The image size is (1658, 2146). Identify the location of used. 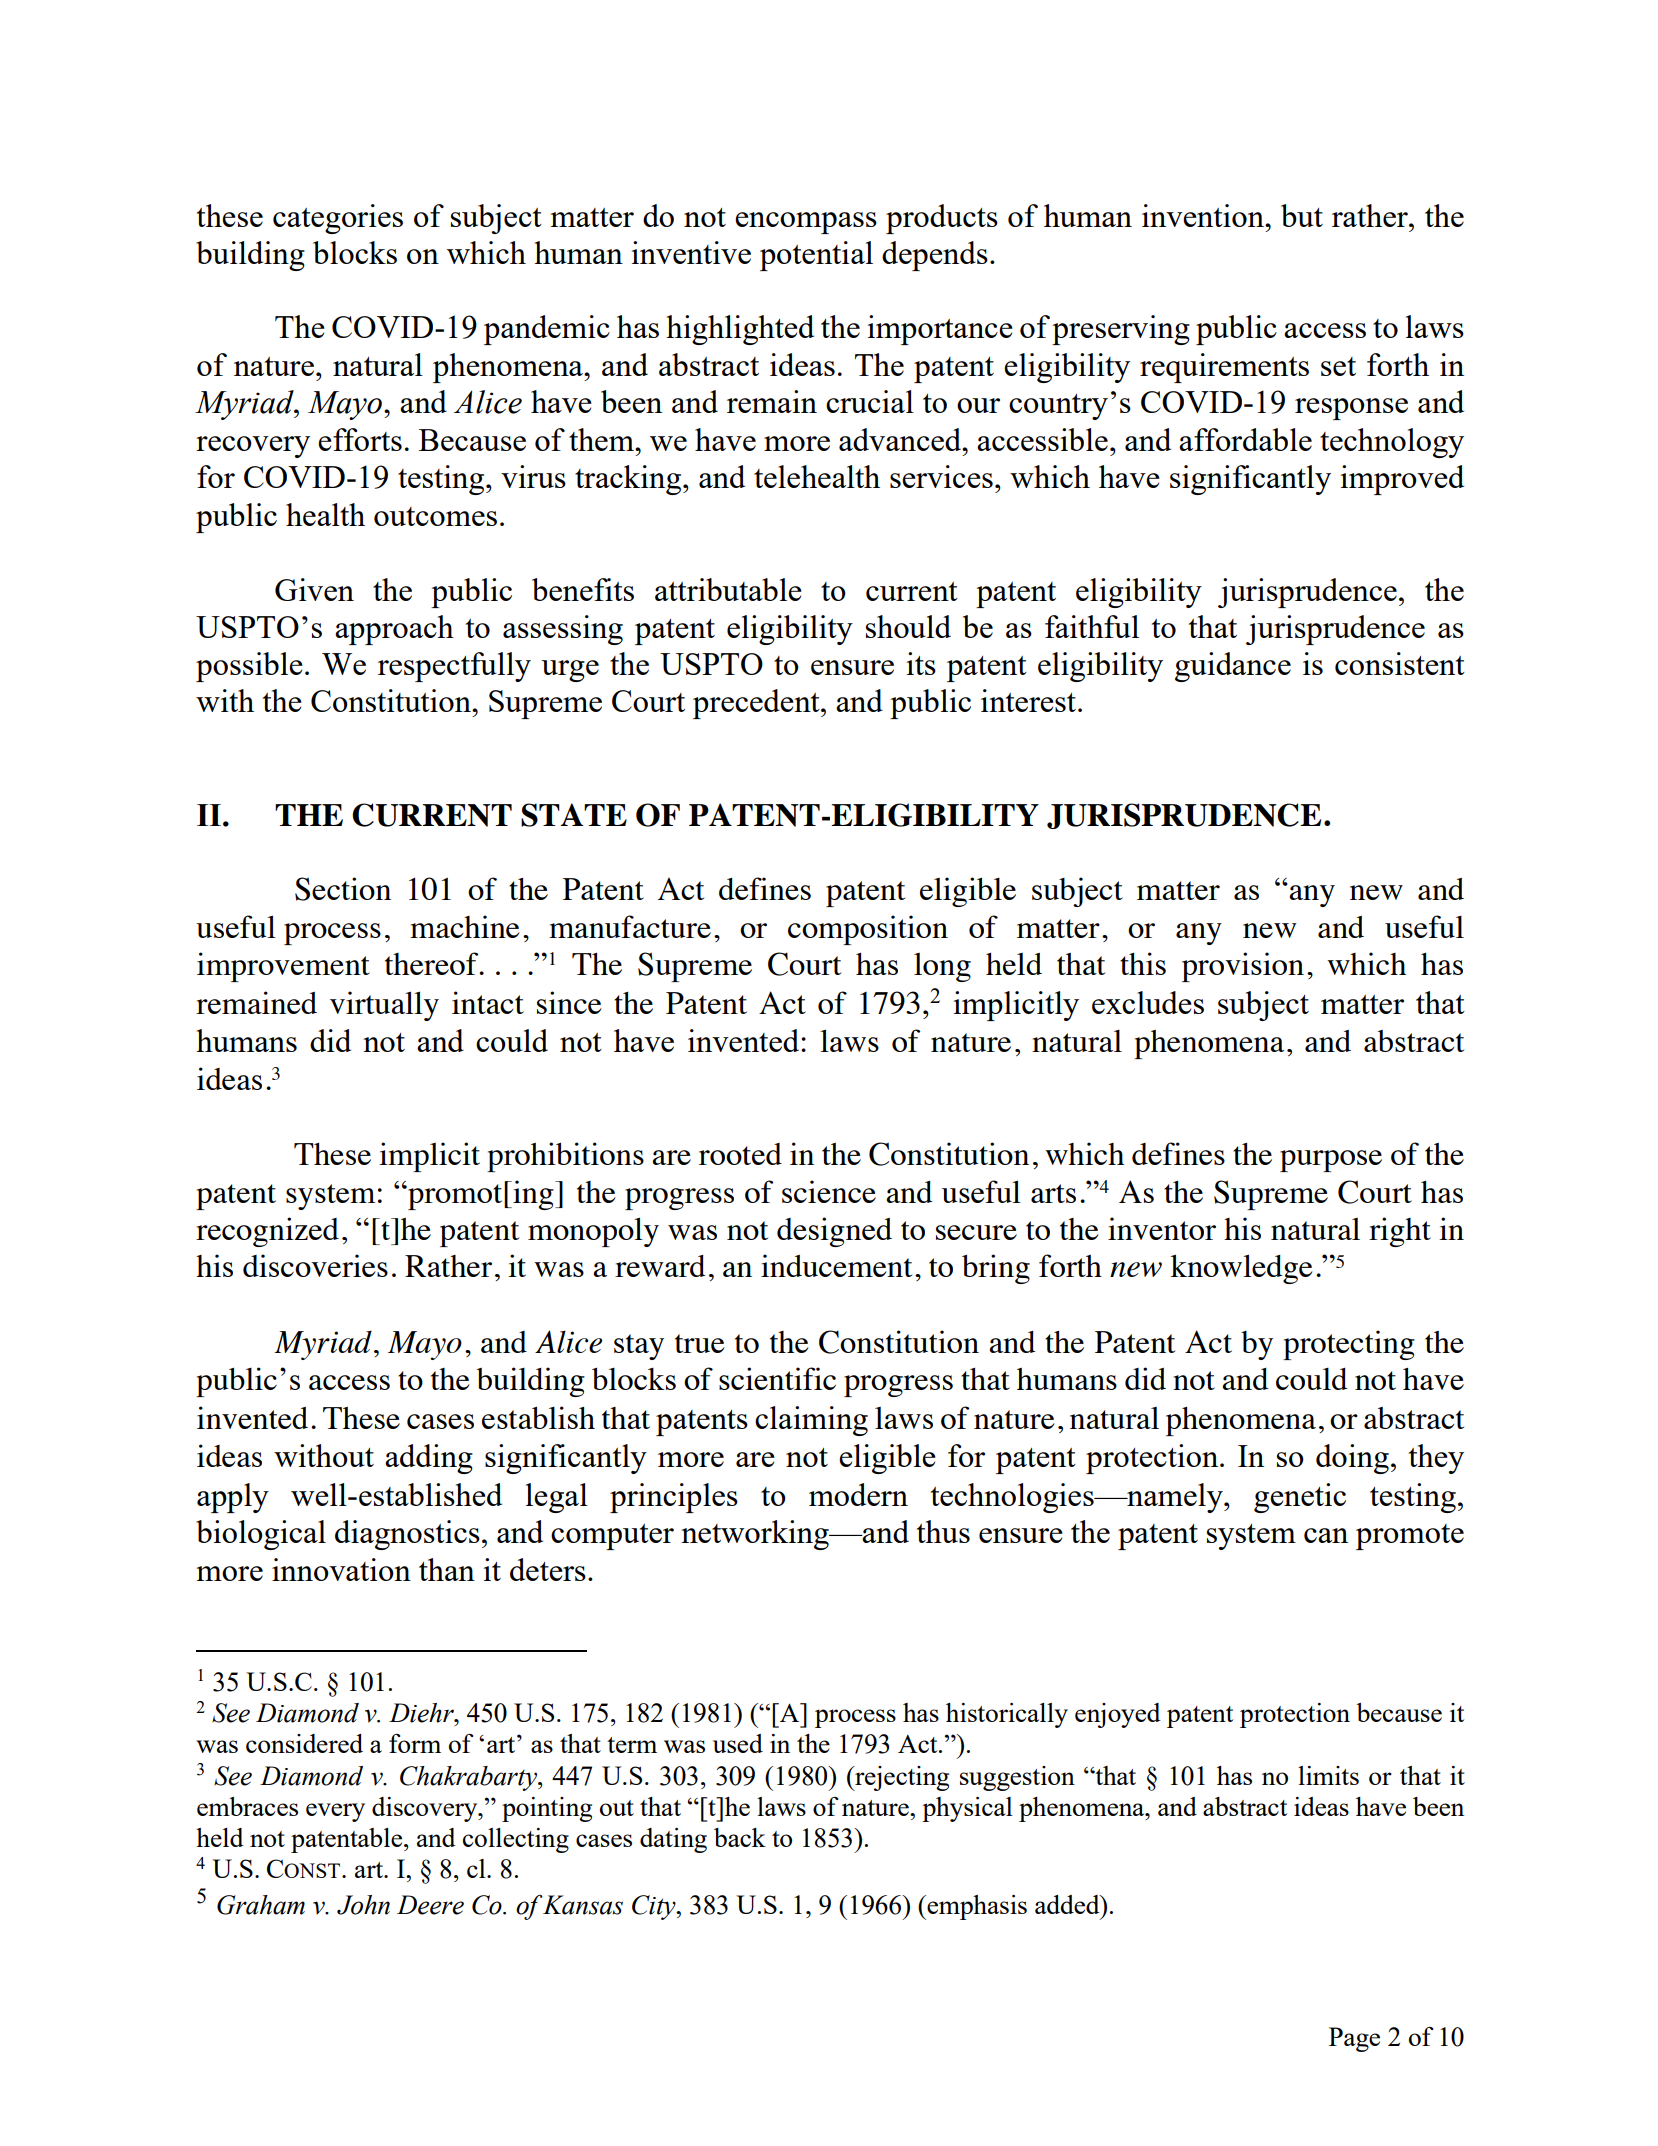
(738, 1743).
